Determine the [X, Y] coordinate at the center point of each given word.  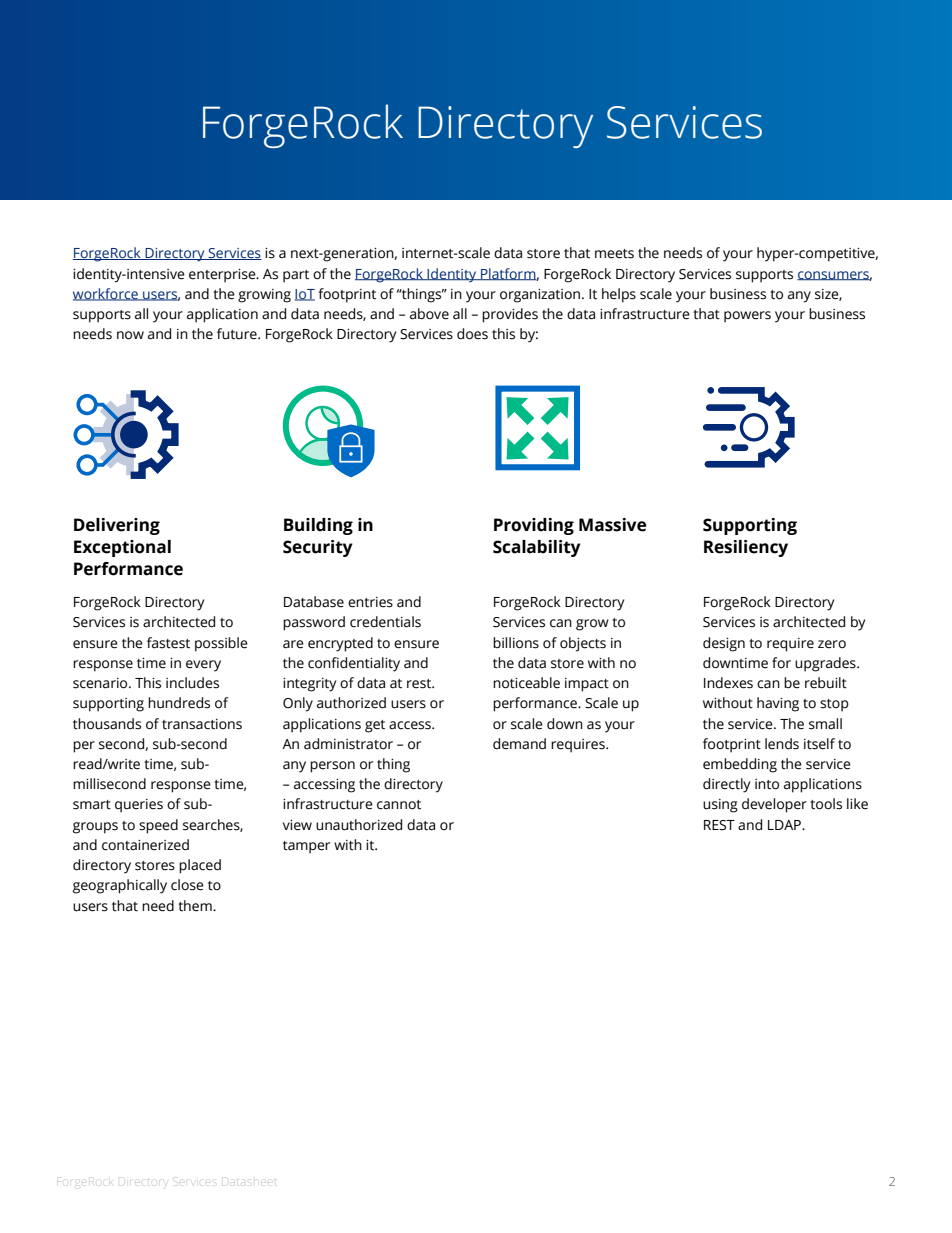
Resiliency [746, 548]
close [187, 885]
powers [747, 317]
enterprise [223, 276]
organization [541, 296]
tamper [306, 847]
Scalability [537, 548]
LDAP [785, 825]
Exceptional [122, 548]
